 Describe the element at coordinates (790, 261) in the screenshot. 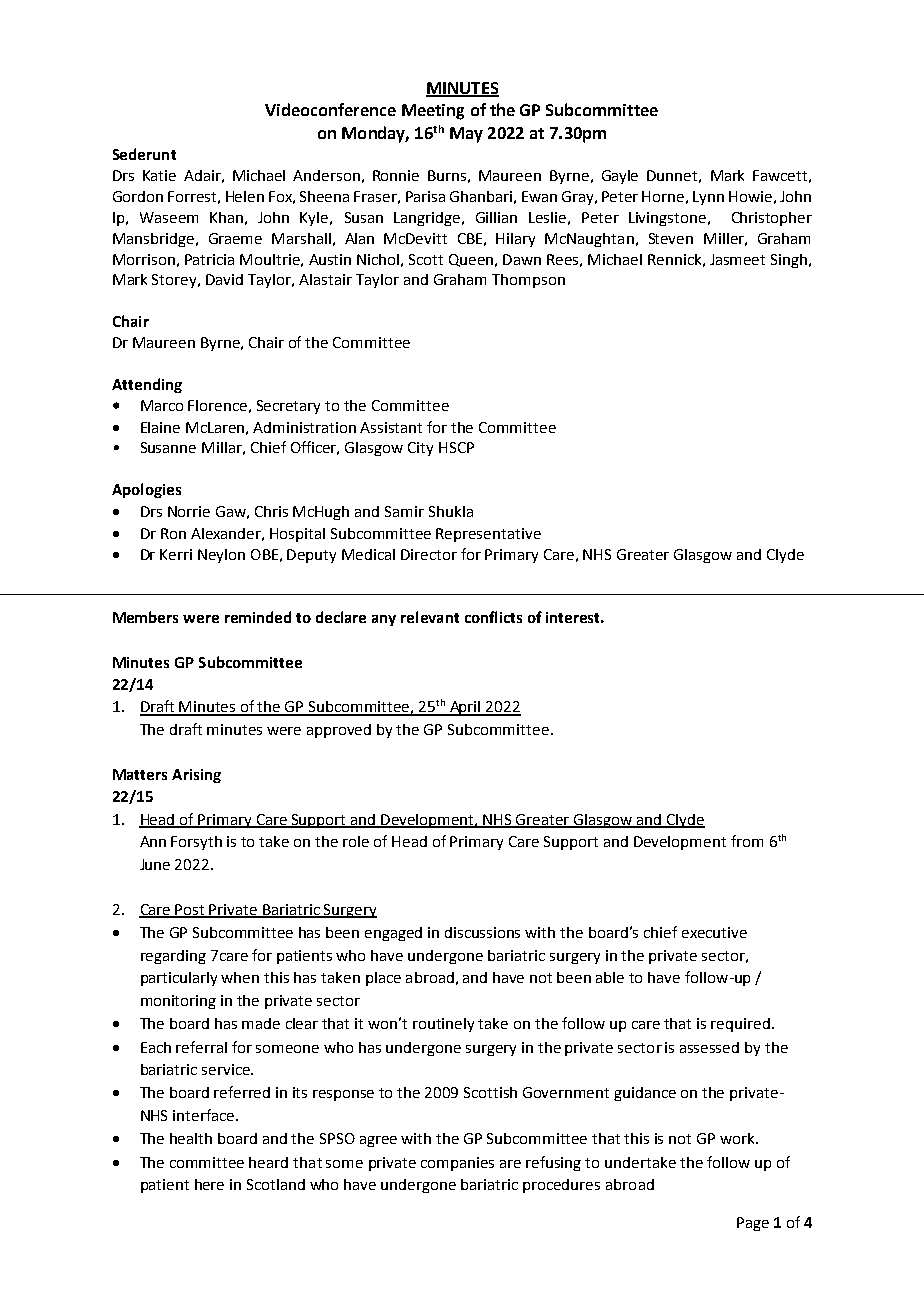

I see `Singh` at that location.
